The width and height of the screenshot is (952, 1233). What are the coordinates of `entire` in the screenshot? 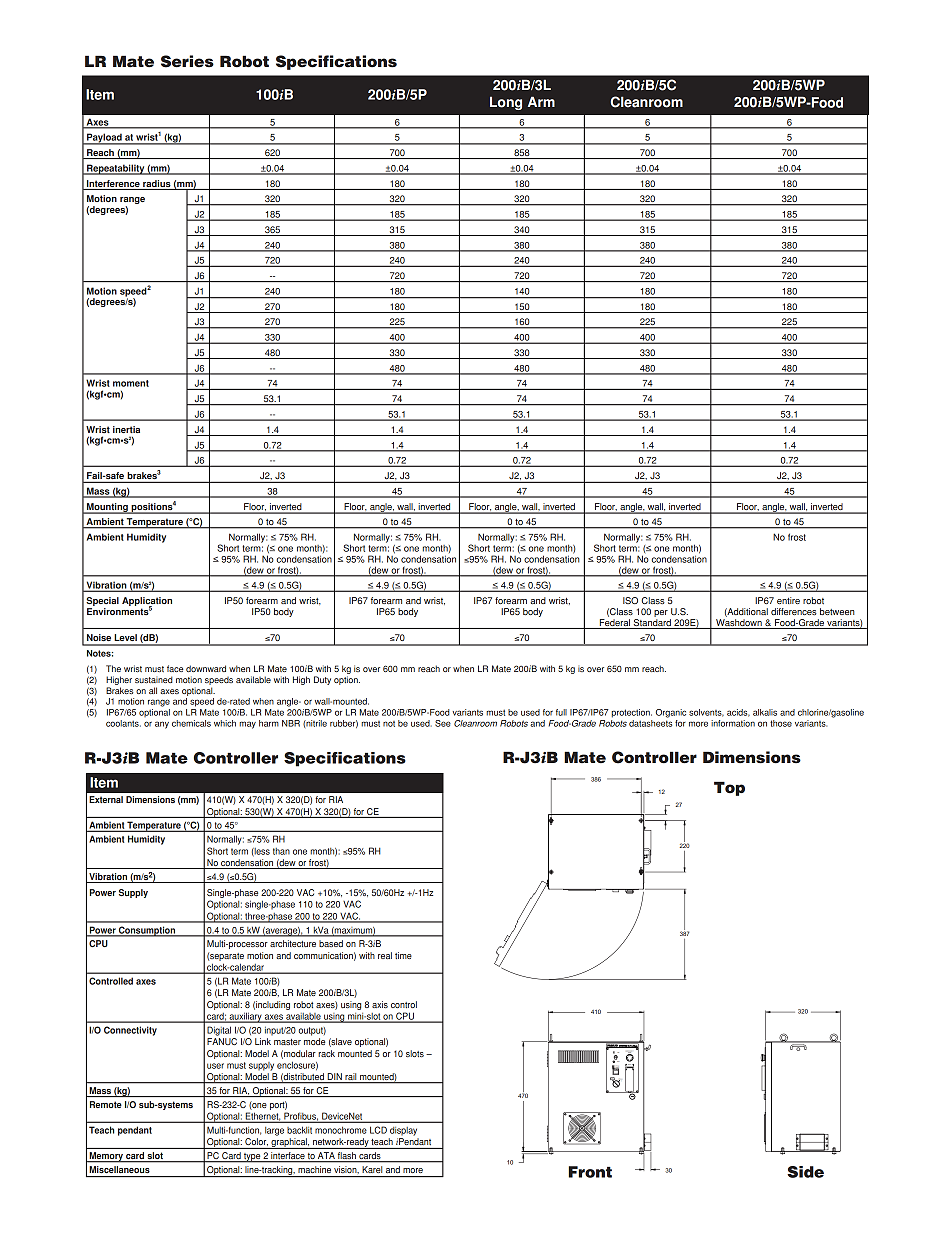 It's located at (788, 600).
